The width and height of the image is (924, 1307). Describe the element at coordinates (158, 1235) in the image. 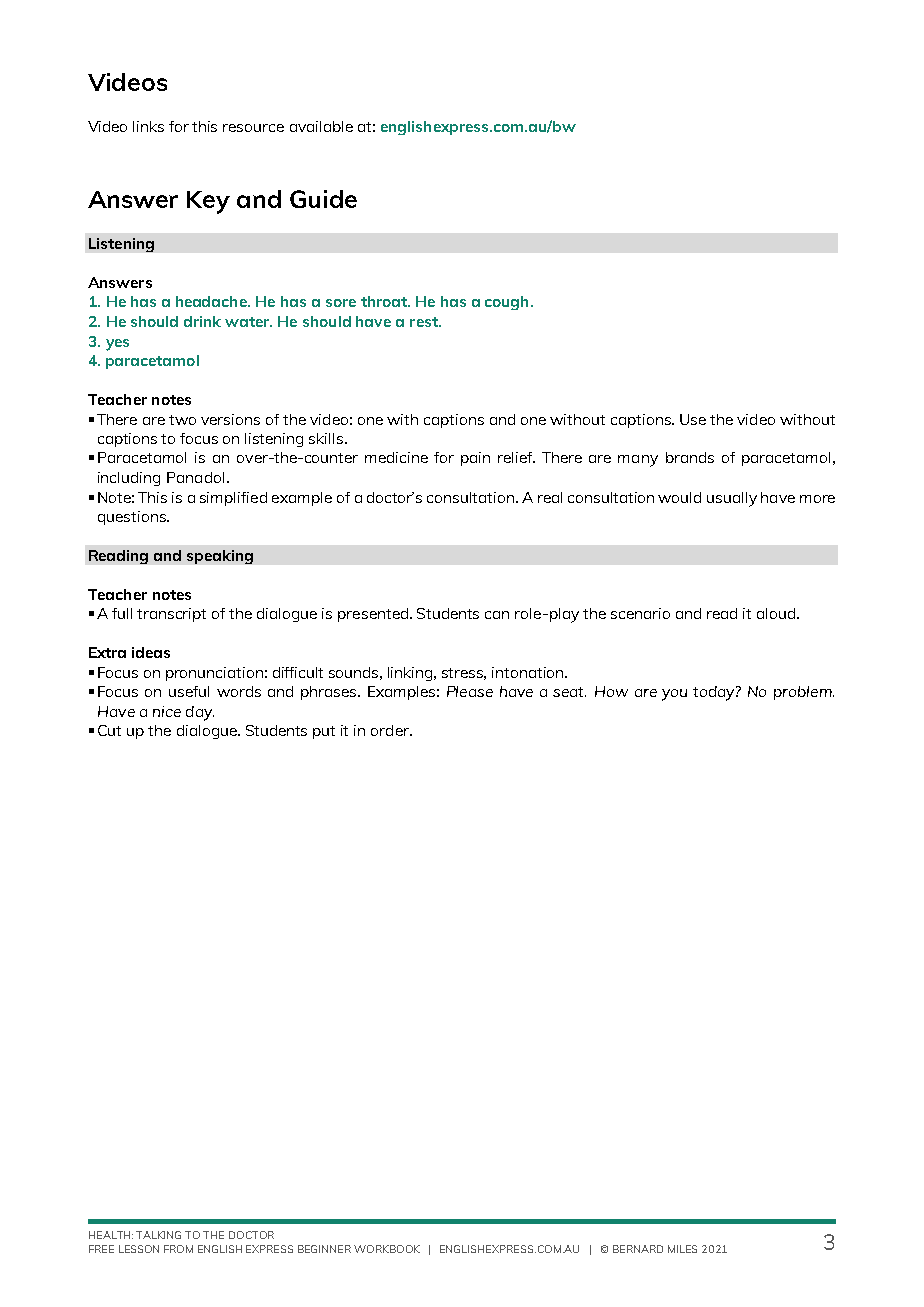

I see `TALKING` at that location.
